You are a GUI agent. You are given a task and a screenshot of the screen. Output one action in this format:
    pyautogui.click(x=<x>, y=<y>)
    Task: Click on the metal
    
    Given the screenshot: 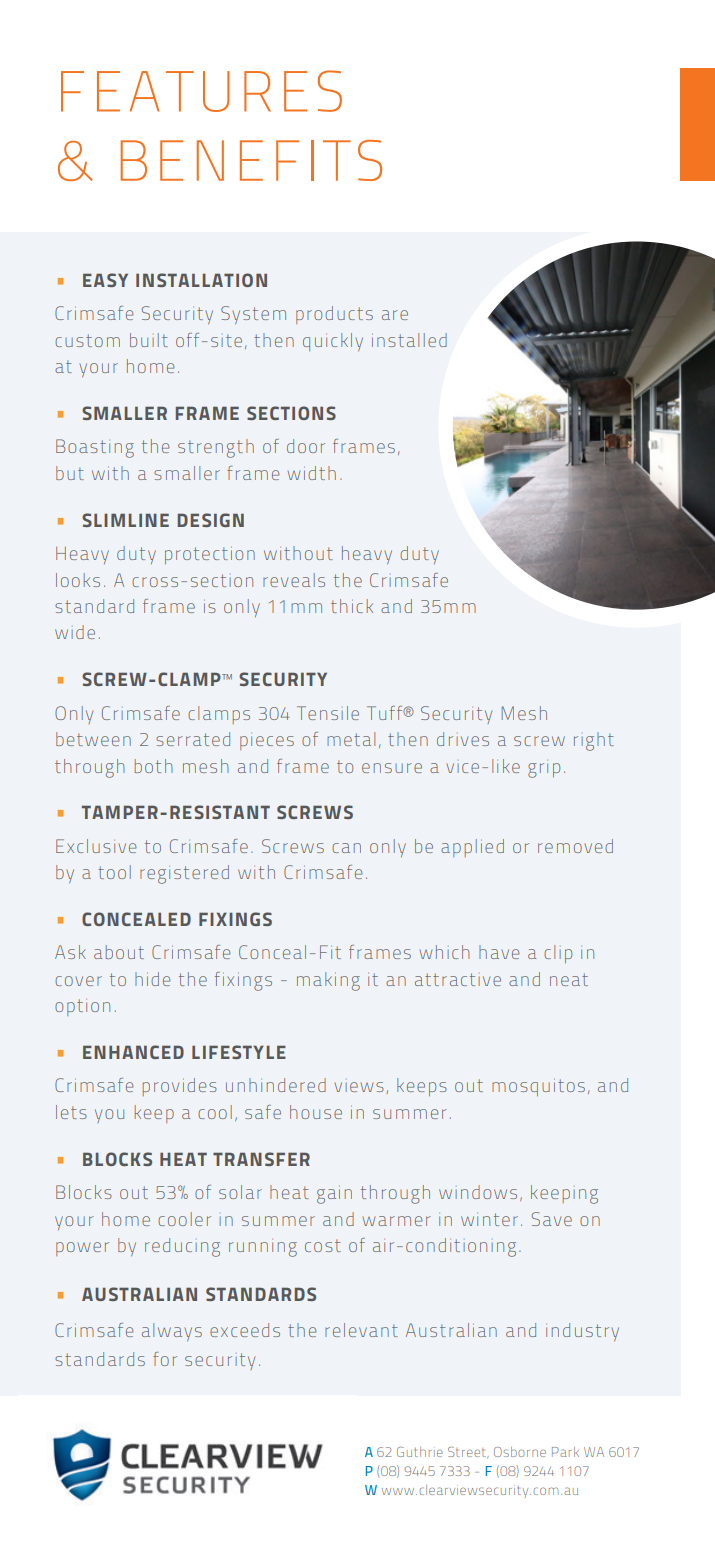 What is the action you would take?
    pyautogui.click(x=351, y=739)
